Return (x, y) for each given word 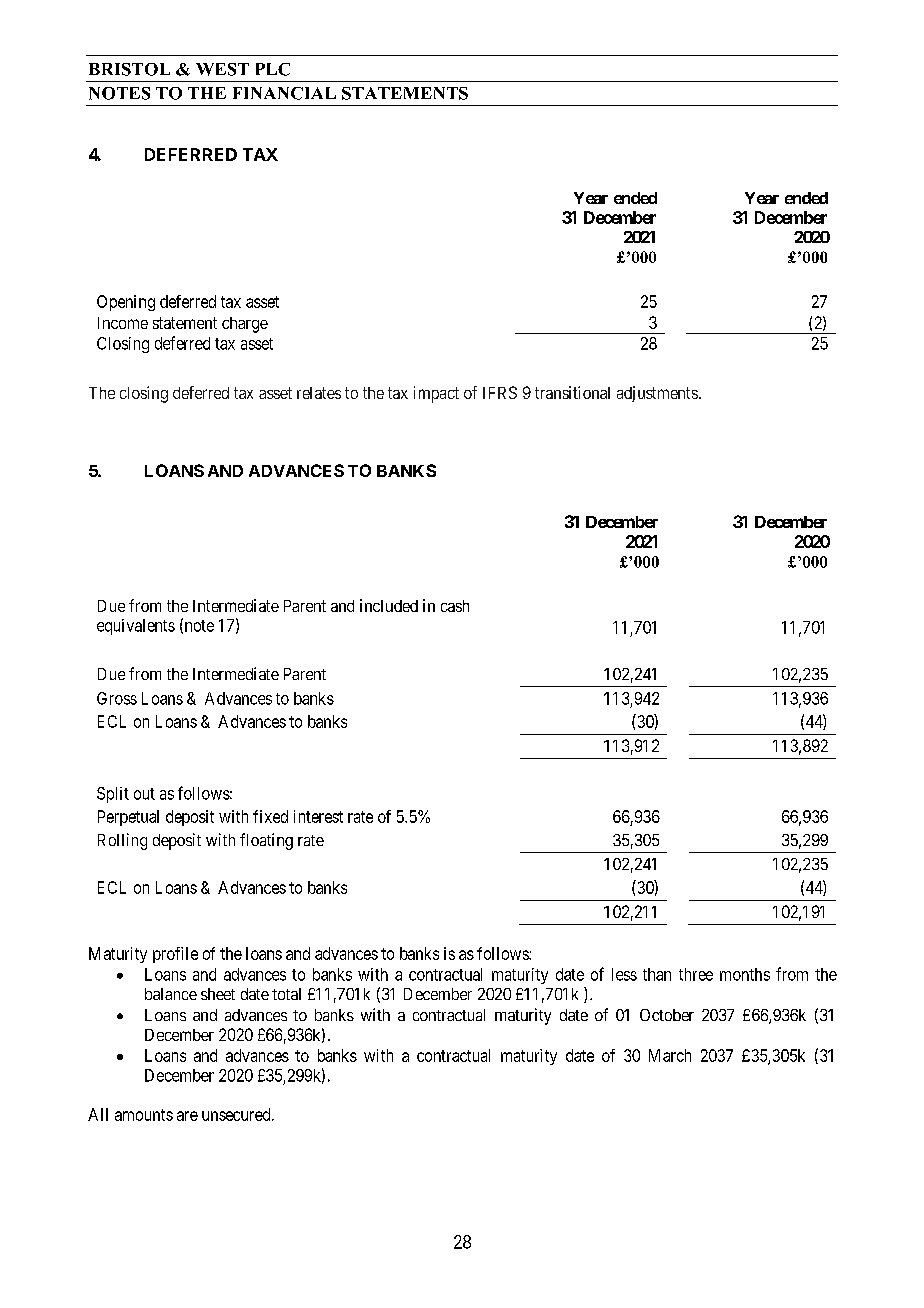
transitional (572, 392)
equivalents (136, 627)
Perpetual (128, 818)
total (286, 994)
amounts (144, 1115)
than (657, 974)
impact (436, 394)
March (670, 1055)
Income (123, 323)
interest (318, 816)
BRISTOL (129, 69)
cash (455, 606)
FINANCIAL (284, 93)
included (389, 605)
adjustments (657, 394)
